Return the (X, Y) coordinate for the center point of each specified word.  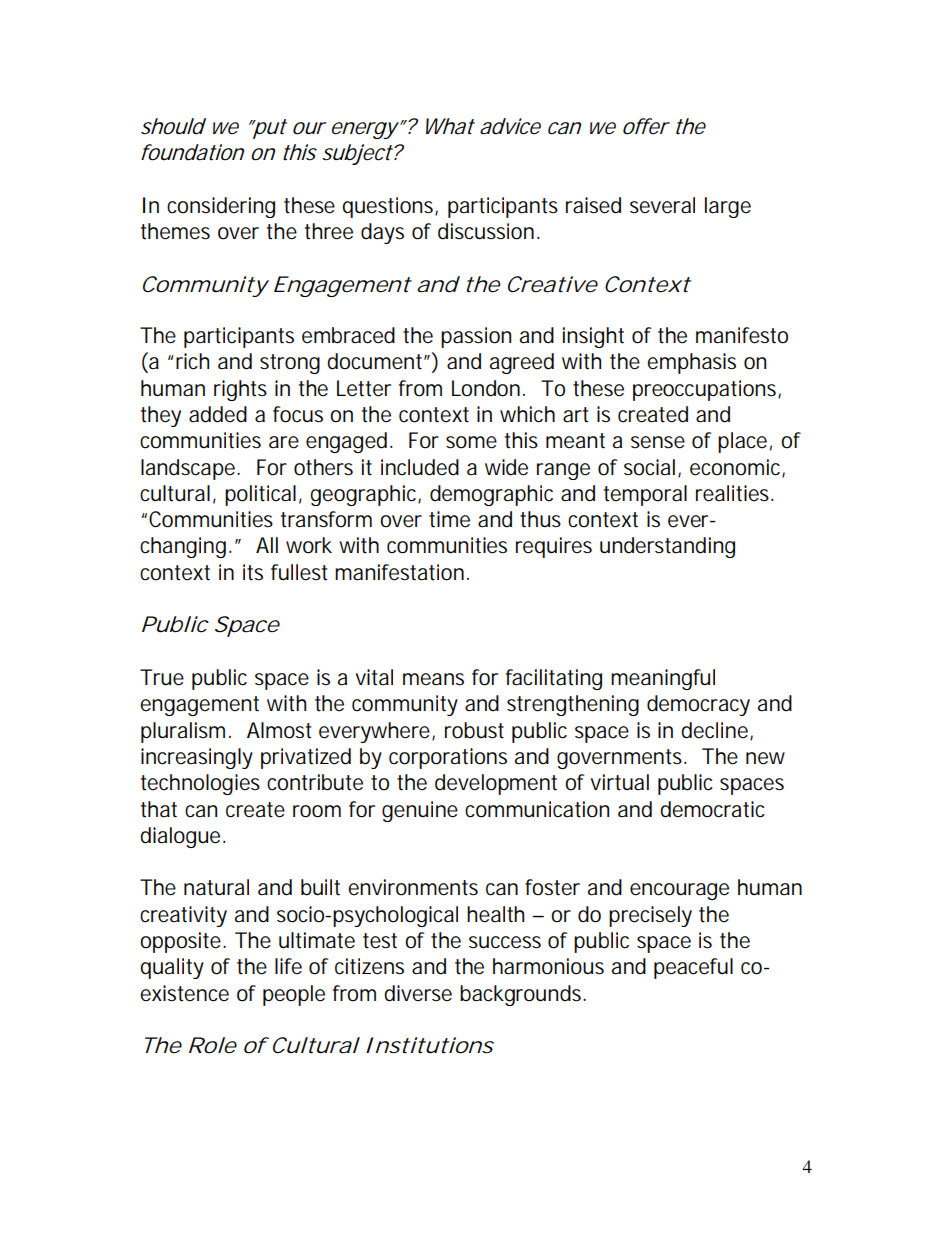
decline (716, 731)
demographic (491, 495)
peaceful (693, 968)
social (649, 467)
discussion (486, 231)
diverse (418, 993)
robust (474, 730)
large (728, 207)
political (260, 495)
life (288, 966)
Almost (279, 730)
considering (221, 207)
